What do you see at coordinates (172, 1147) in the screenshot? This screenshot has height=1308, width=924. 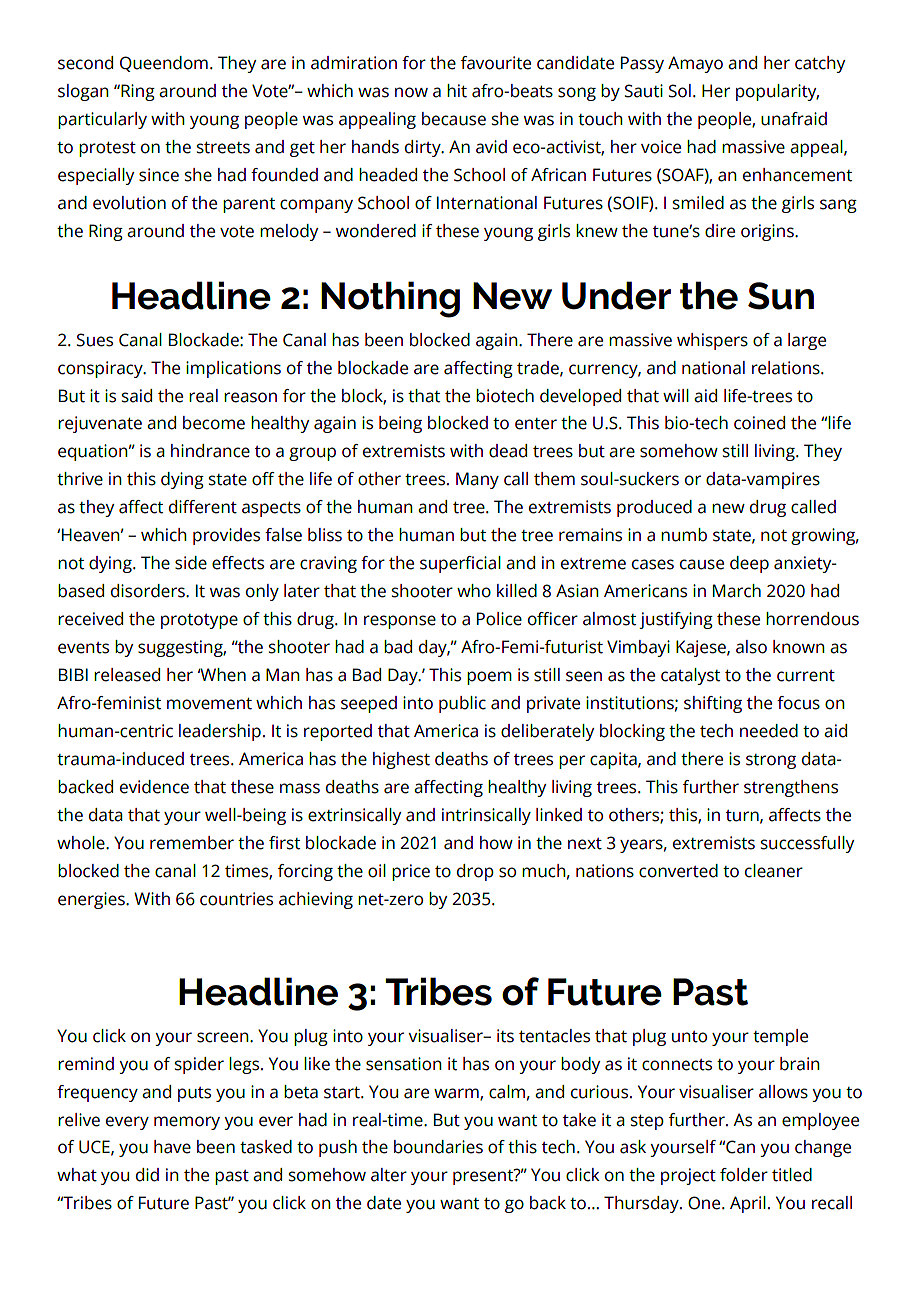 I see `have` at bounding box center [172, 1147].
